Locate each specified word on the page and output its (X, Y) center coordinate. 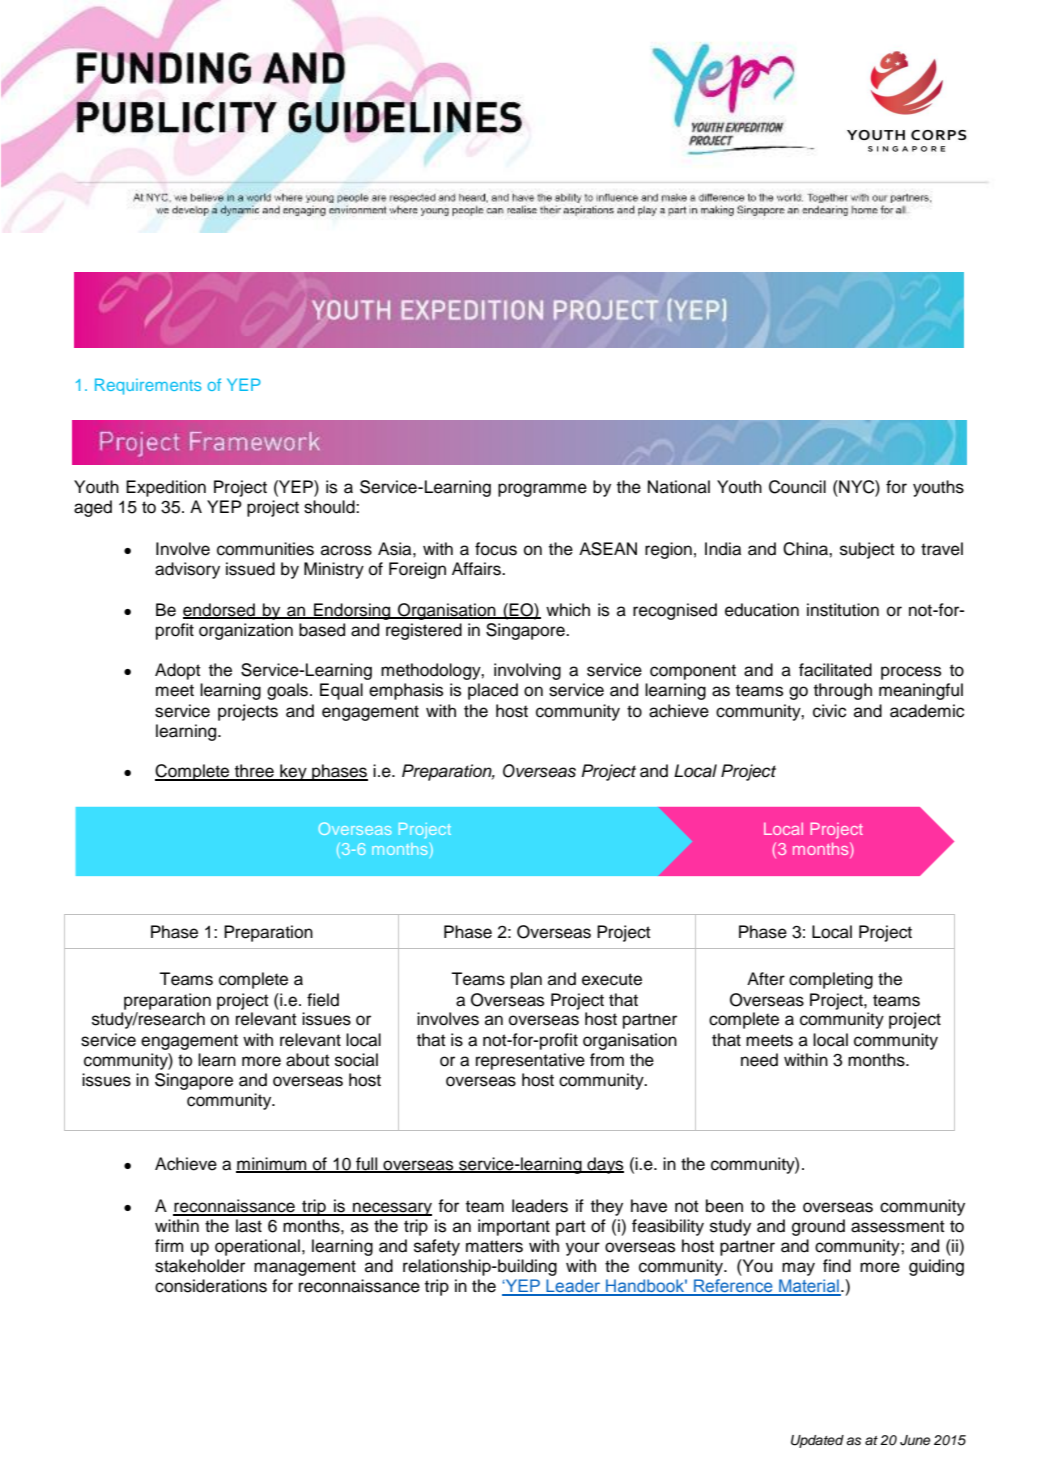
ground (818, 1227)
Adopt (178, 671)
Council (797, 487)
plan (526, 980)
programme (542, 490)
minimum (272, 1164)
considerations (211, 1286)
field (323, 1000)
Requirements (148, 386)
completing (831, 980)
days (604, 1165)
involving (527, 671)
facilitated (835, 670)
